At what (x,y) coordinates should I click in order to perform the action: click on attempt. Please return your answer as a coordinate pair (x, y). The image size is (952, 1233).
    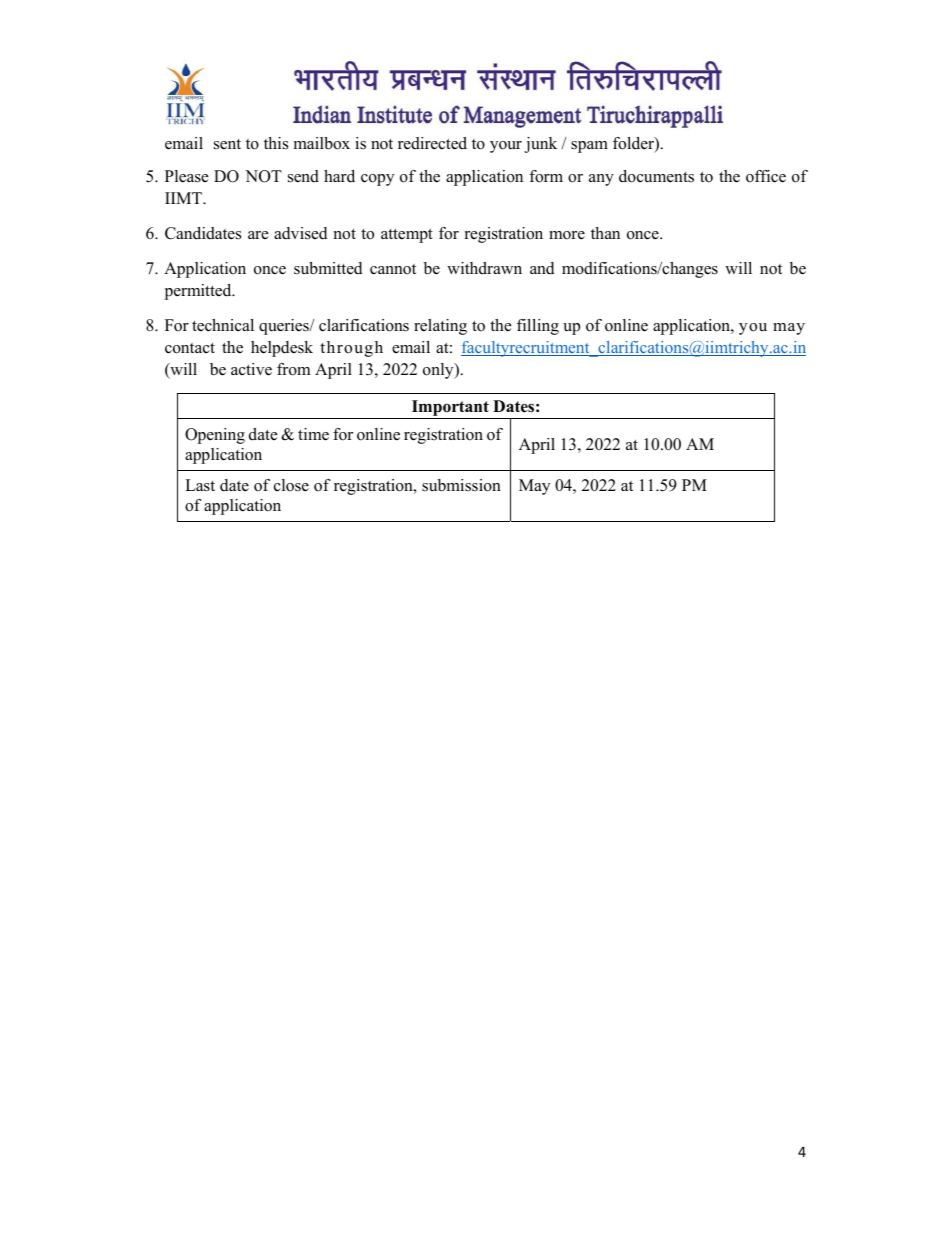
    Looking at the image, I should click on (407, 236).
